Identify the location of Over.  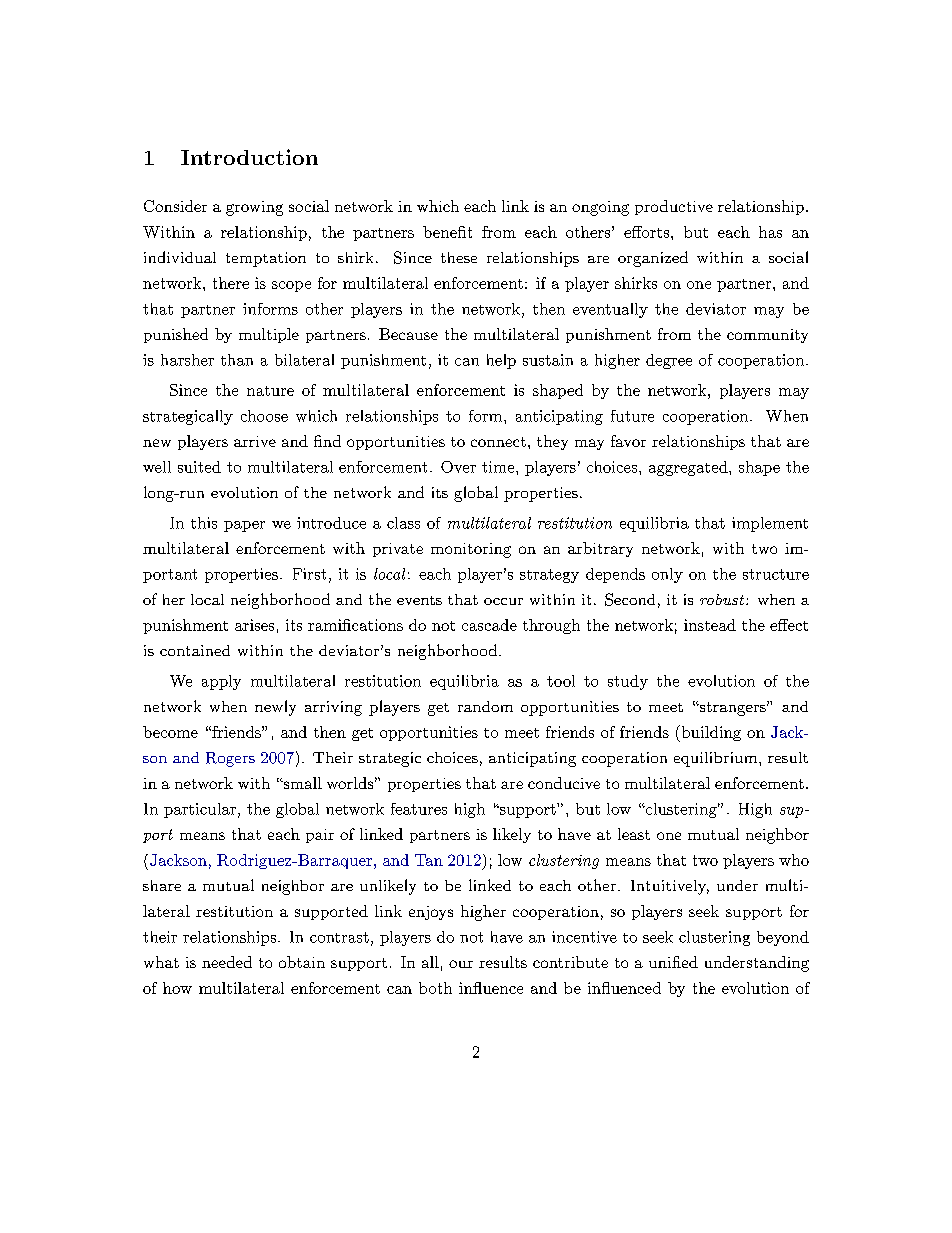
(458, 467).
